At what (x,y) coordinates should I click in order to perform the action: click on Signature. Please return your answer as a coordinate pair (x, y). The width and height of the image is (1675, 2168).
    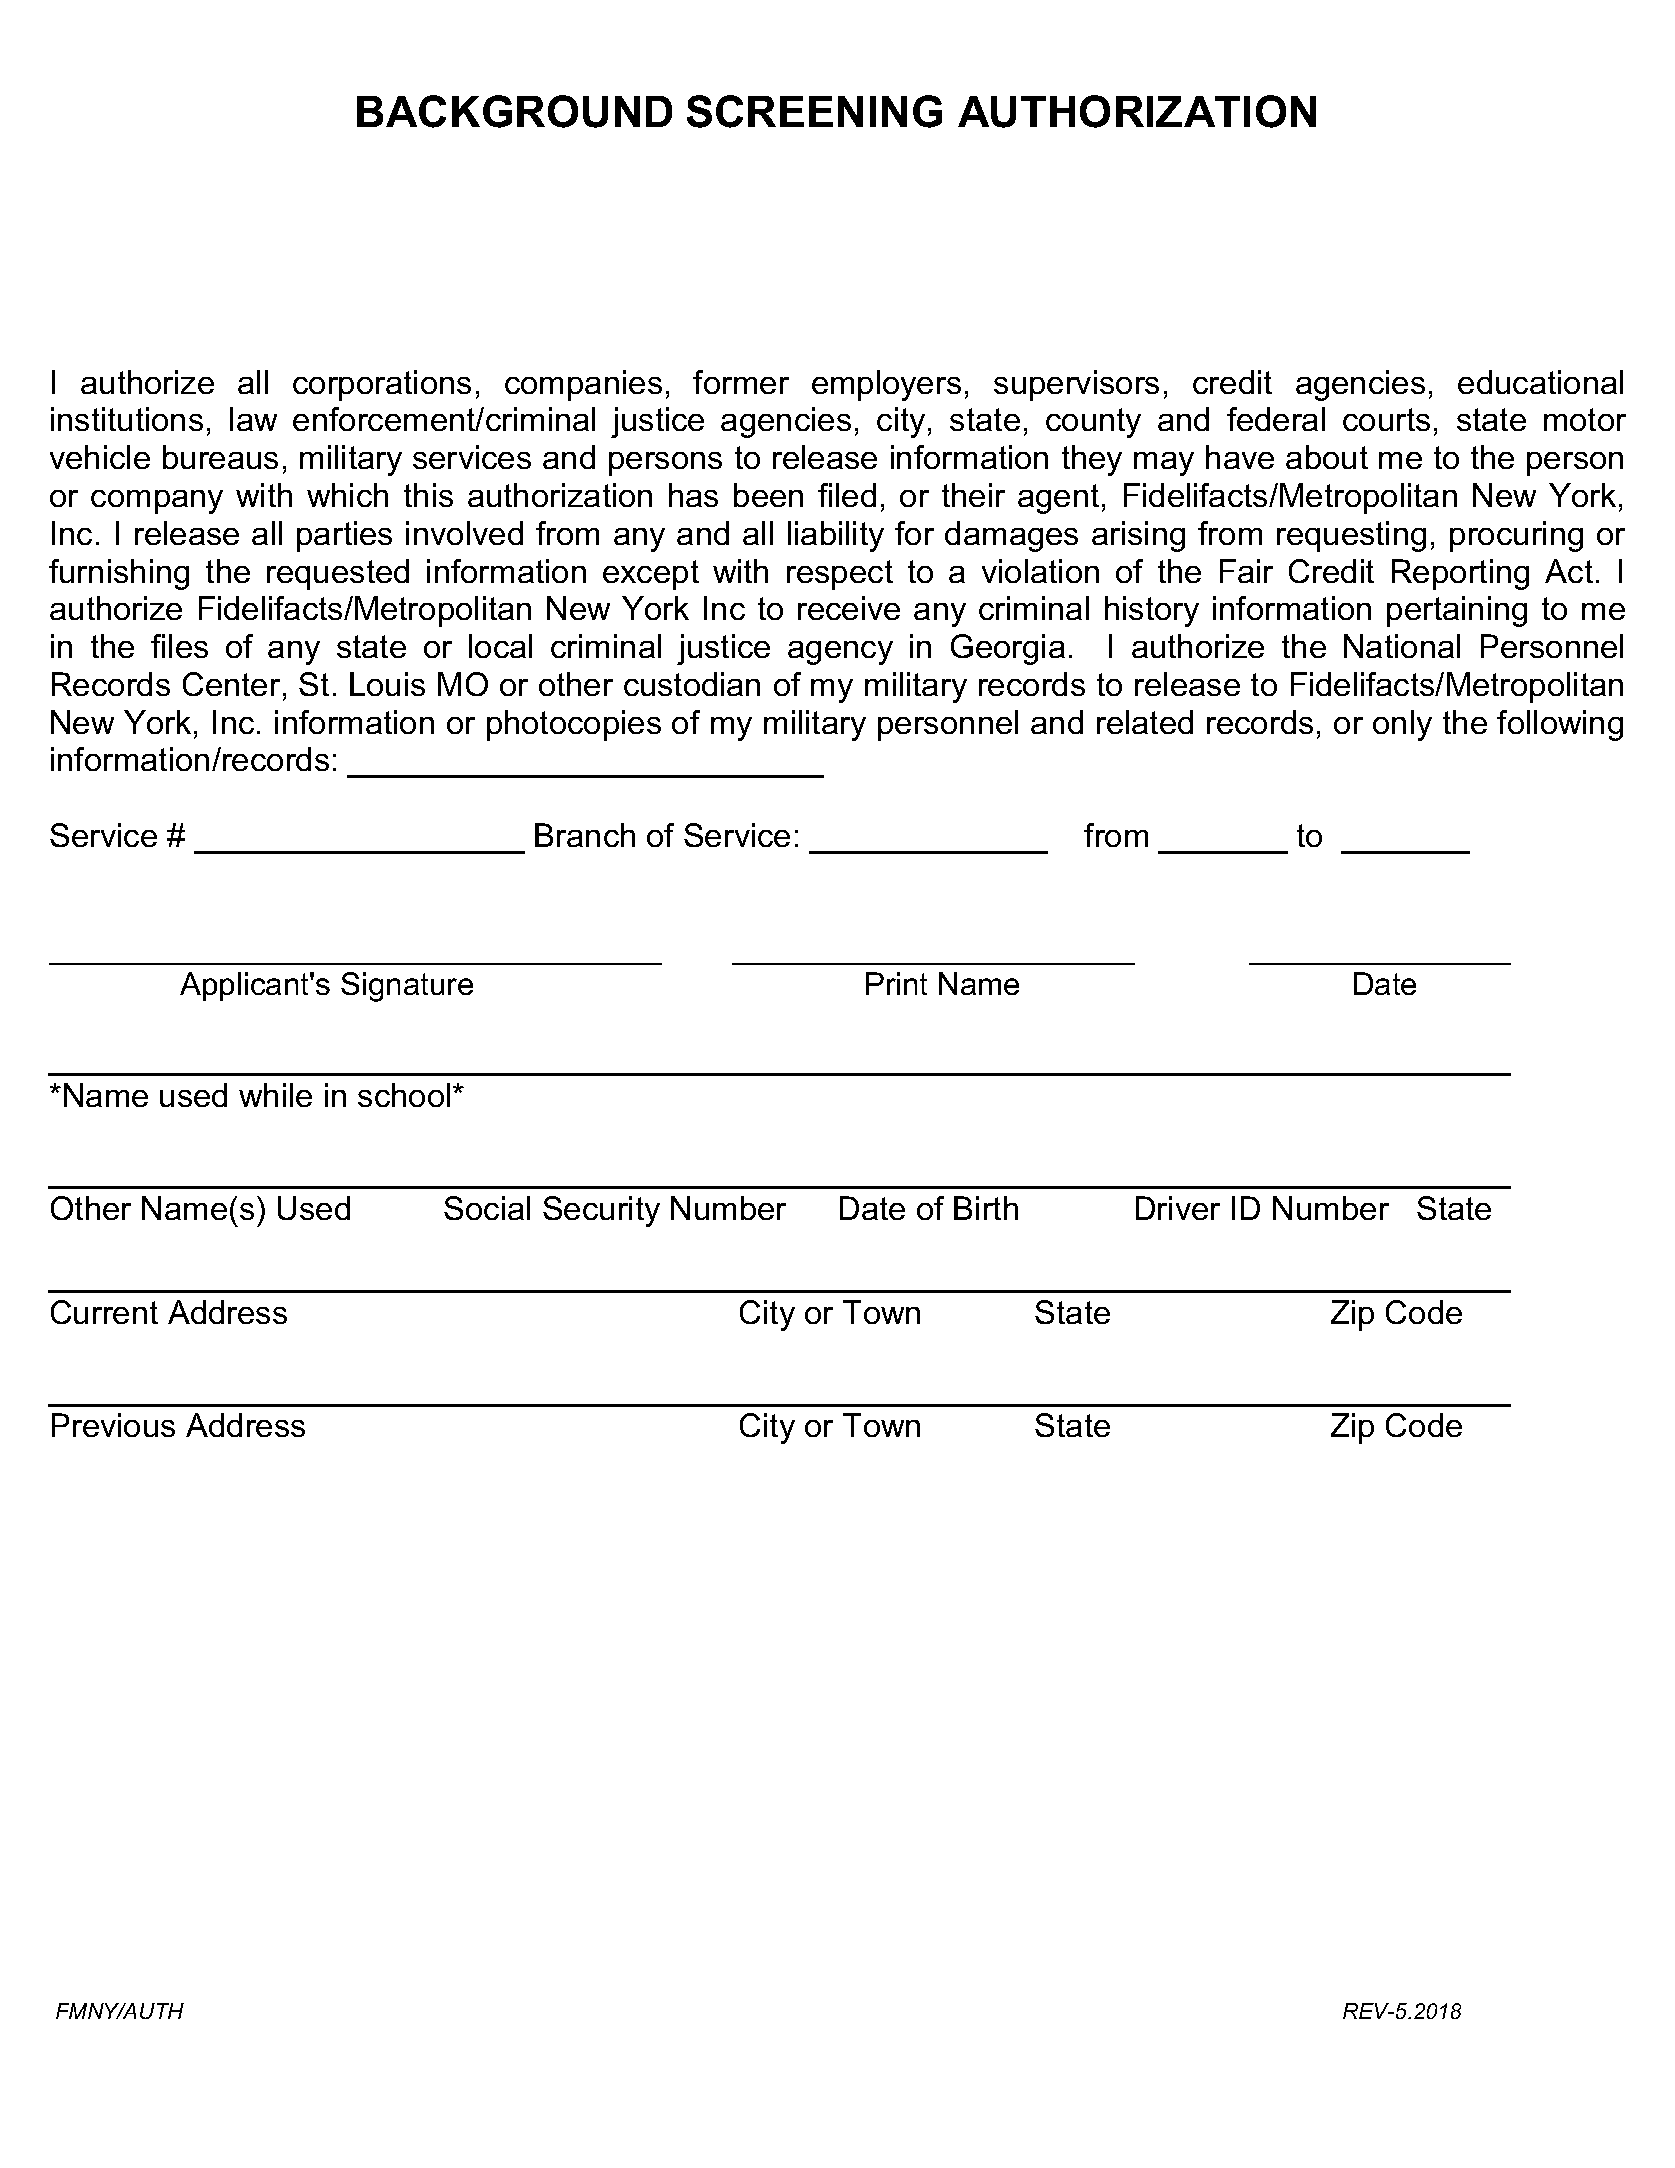
    Looking at the image, I should click on (407, 987).
